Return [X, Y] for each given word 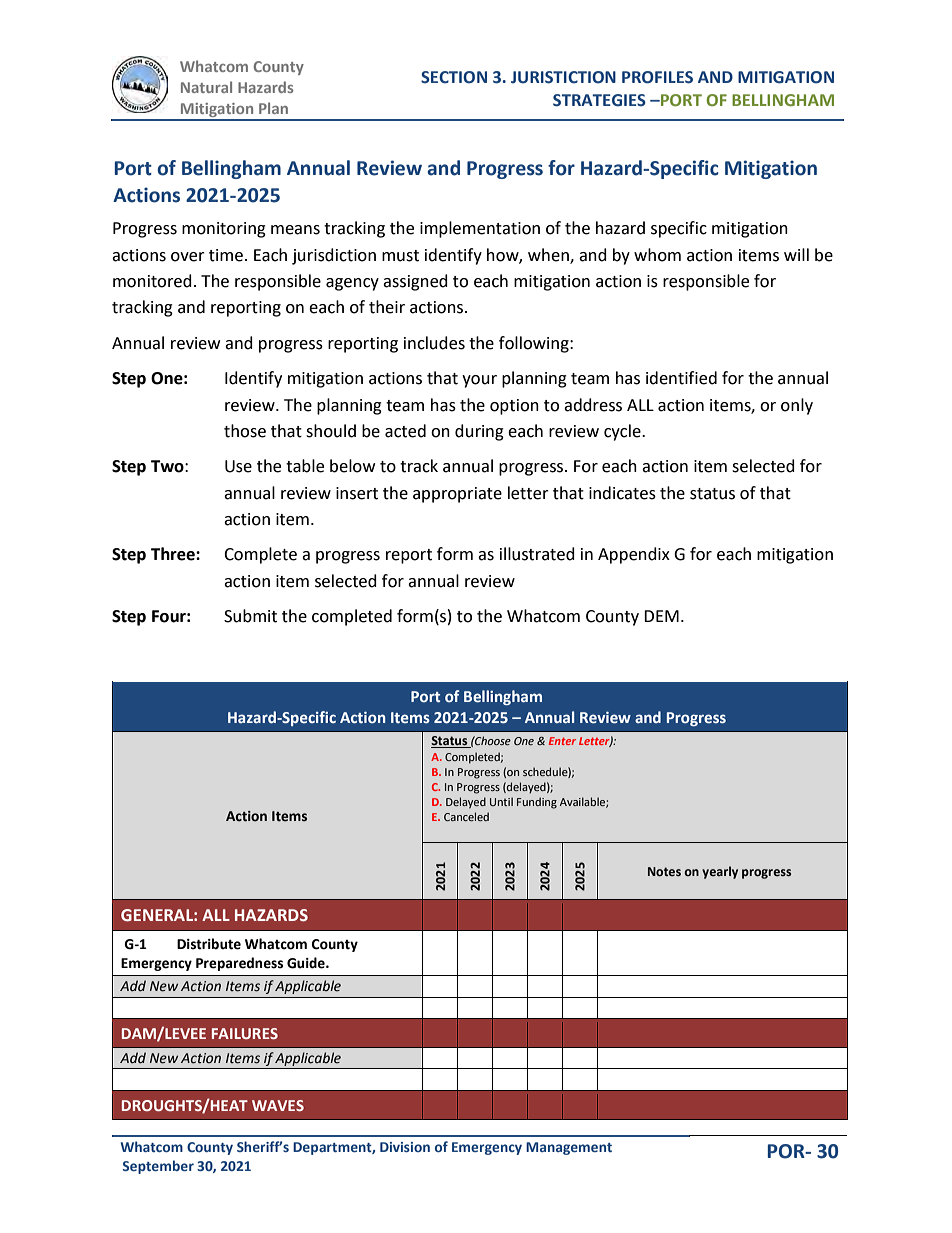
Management [569, 1148]
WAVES [278, 1105]
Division [405, 1147]
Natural [206, 87]
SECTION [454, 77]
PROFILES [657, 77]
